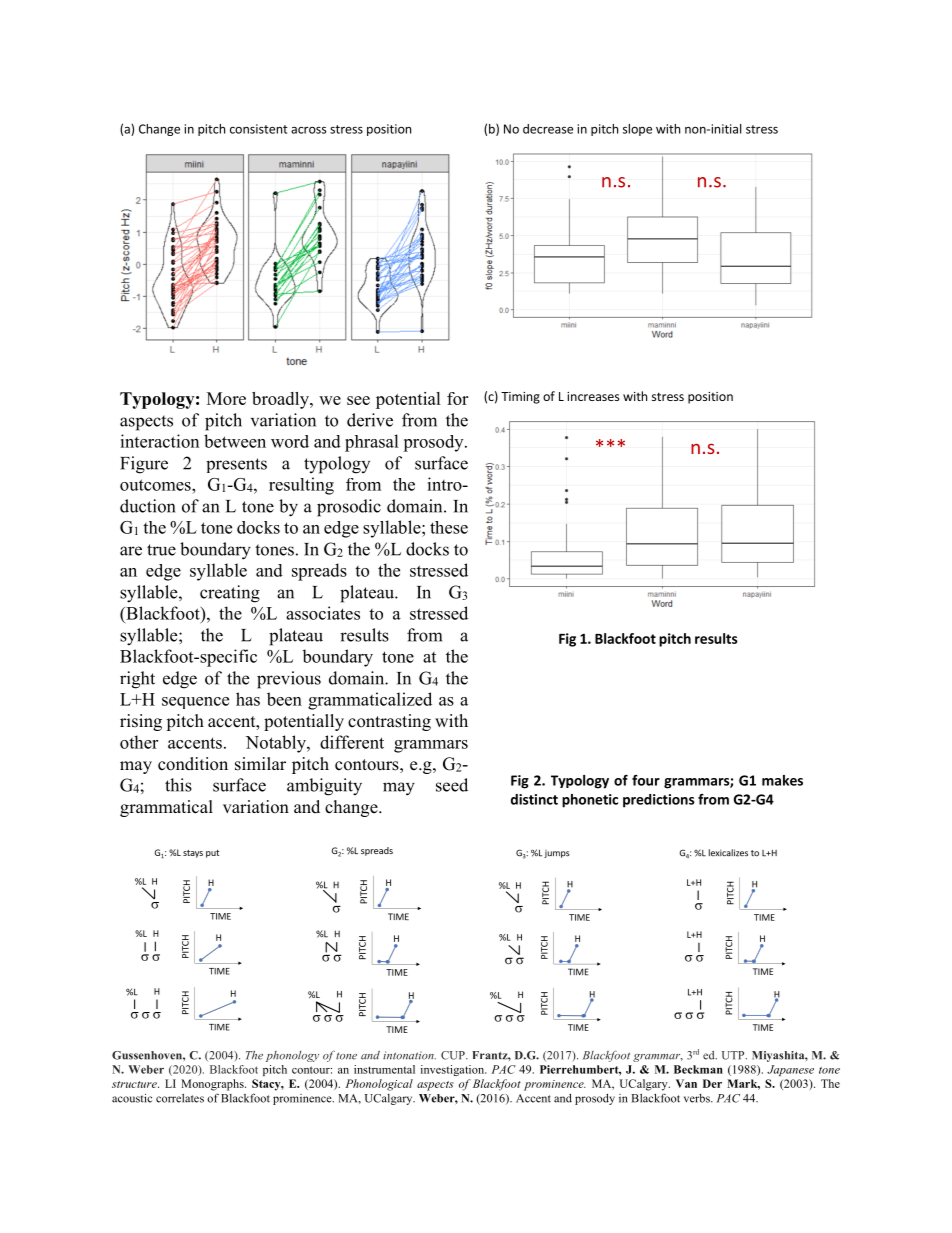 This screenshot has width=952, height=1233. Describe the element at coordinates (236, 465) in the screenshot. I see `presents` at that location.
